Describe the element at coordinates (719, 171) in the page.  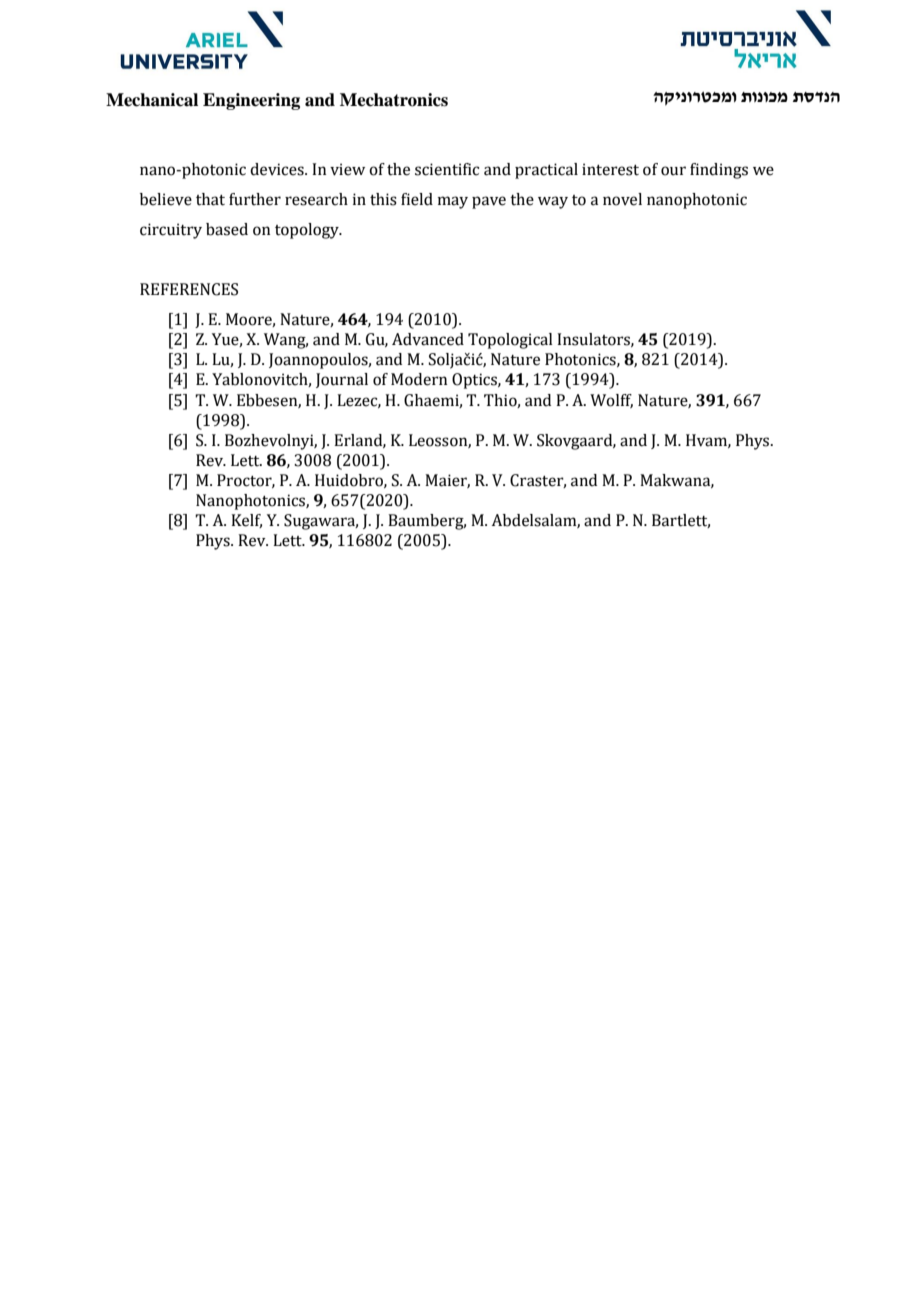
I see `findings` at that location.
